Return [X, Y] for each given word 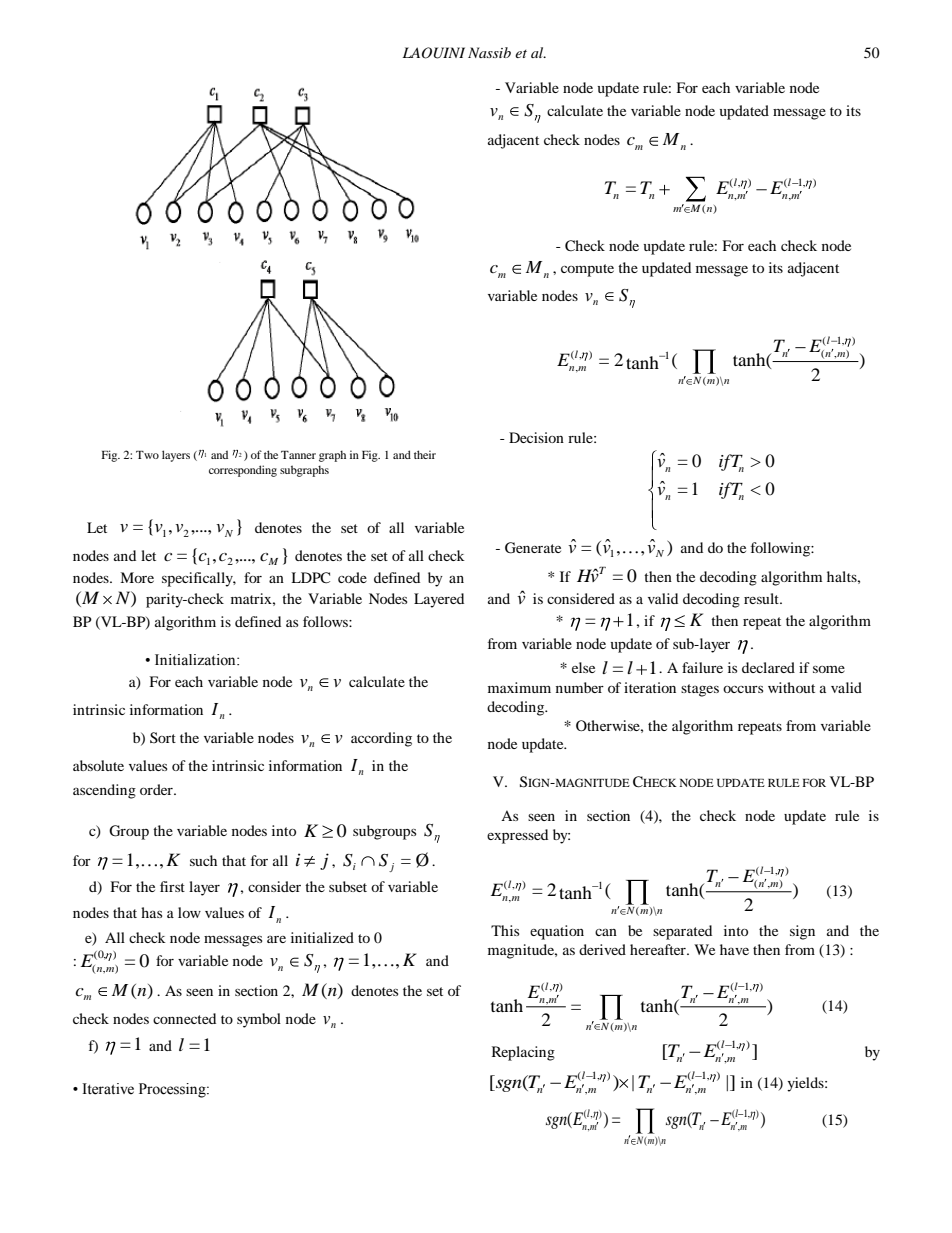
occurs [743, 689]
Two [147, 455]
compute [587, 270]
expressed [517, 836]
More [137, 577]
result [762, 598]
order [157, 789]
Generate [533, 548]
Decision [536, 437]
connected [184, 1018]
